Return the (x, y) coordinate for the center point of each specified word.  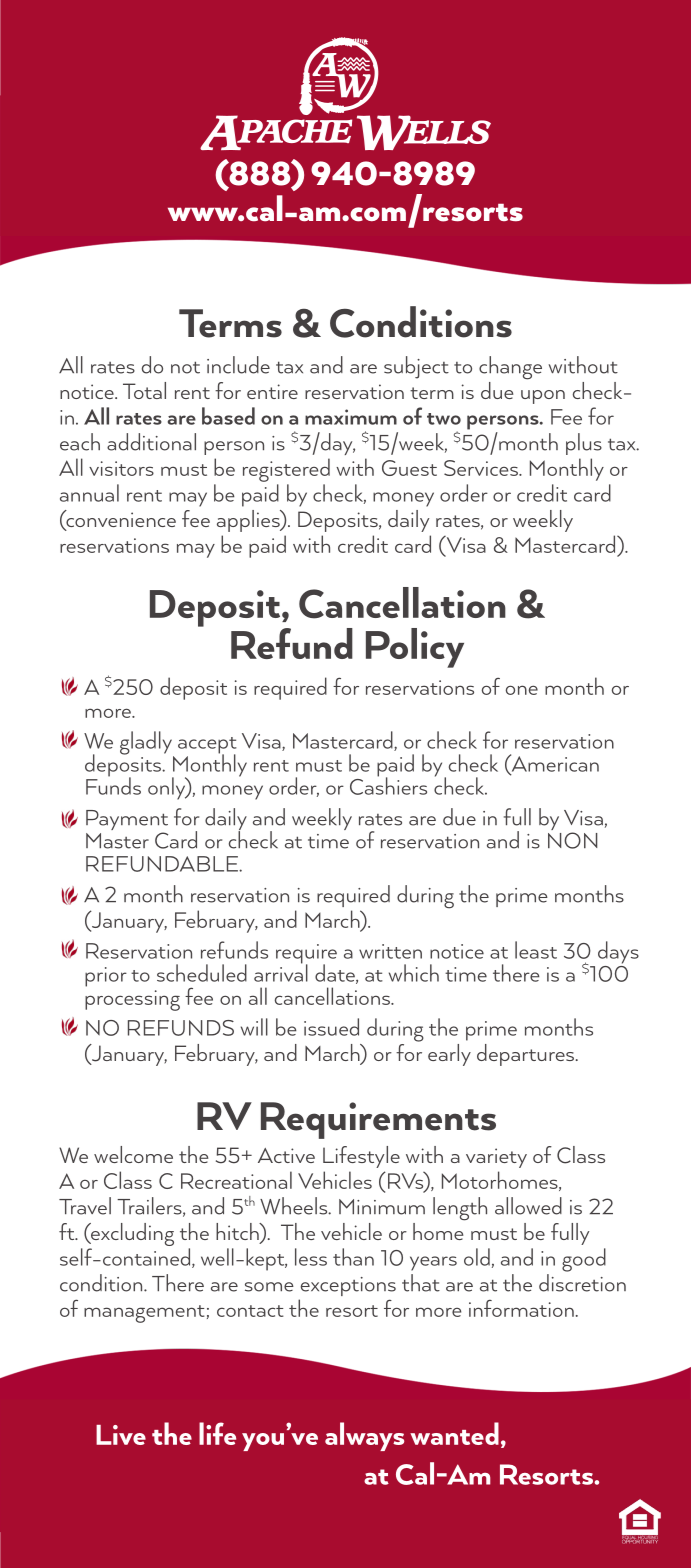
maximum (351, 417)
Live (121, 1435)
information (521, 1308)
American (554, 764)
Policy (415, 648)
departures (527, 1055)
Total (144, 390)
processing (132, 1000)
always (364, 1436)
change (510, 368)
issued (331, 1027)
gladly (147, 744)
